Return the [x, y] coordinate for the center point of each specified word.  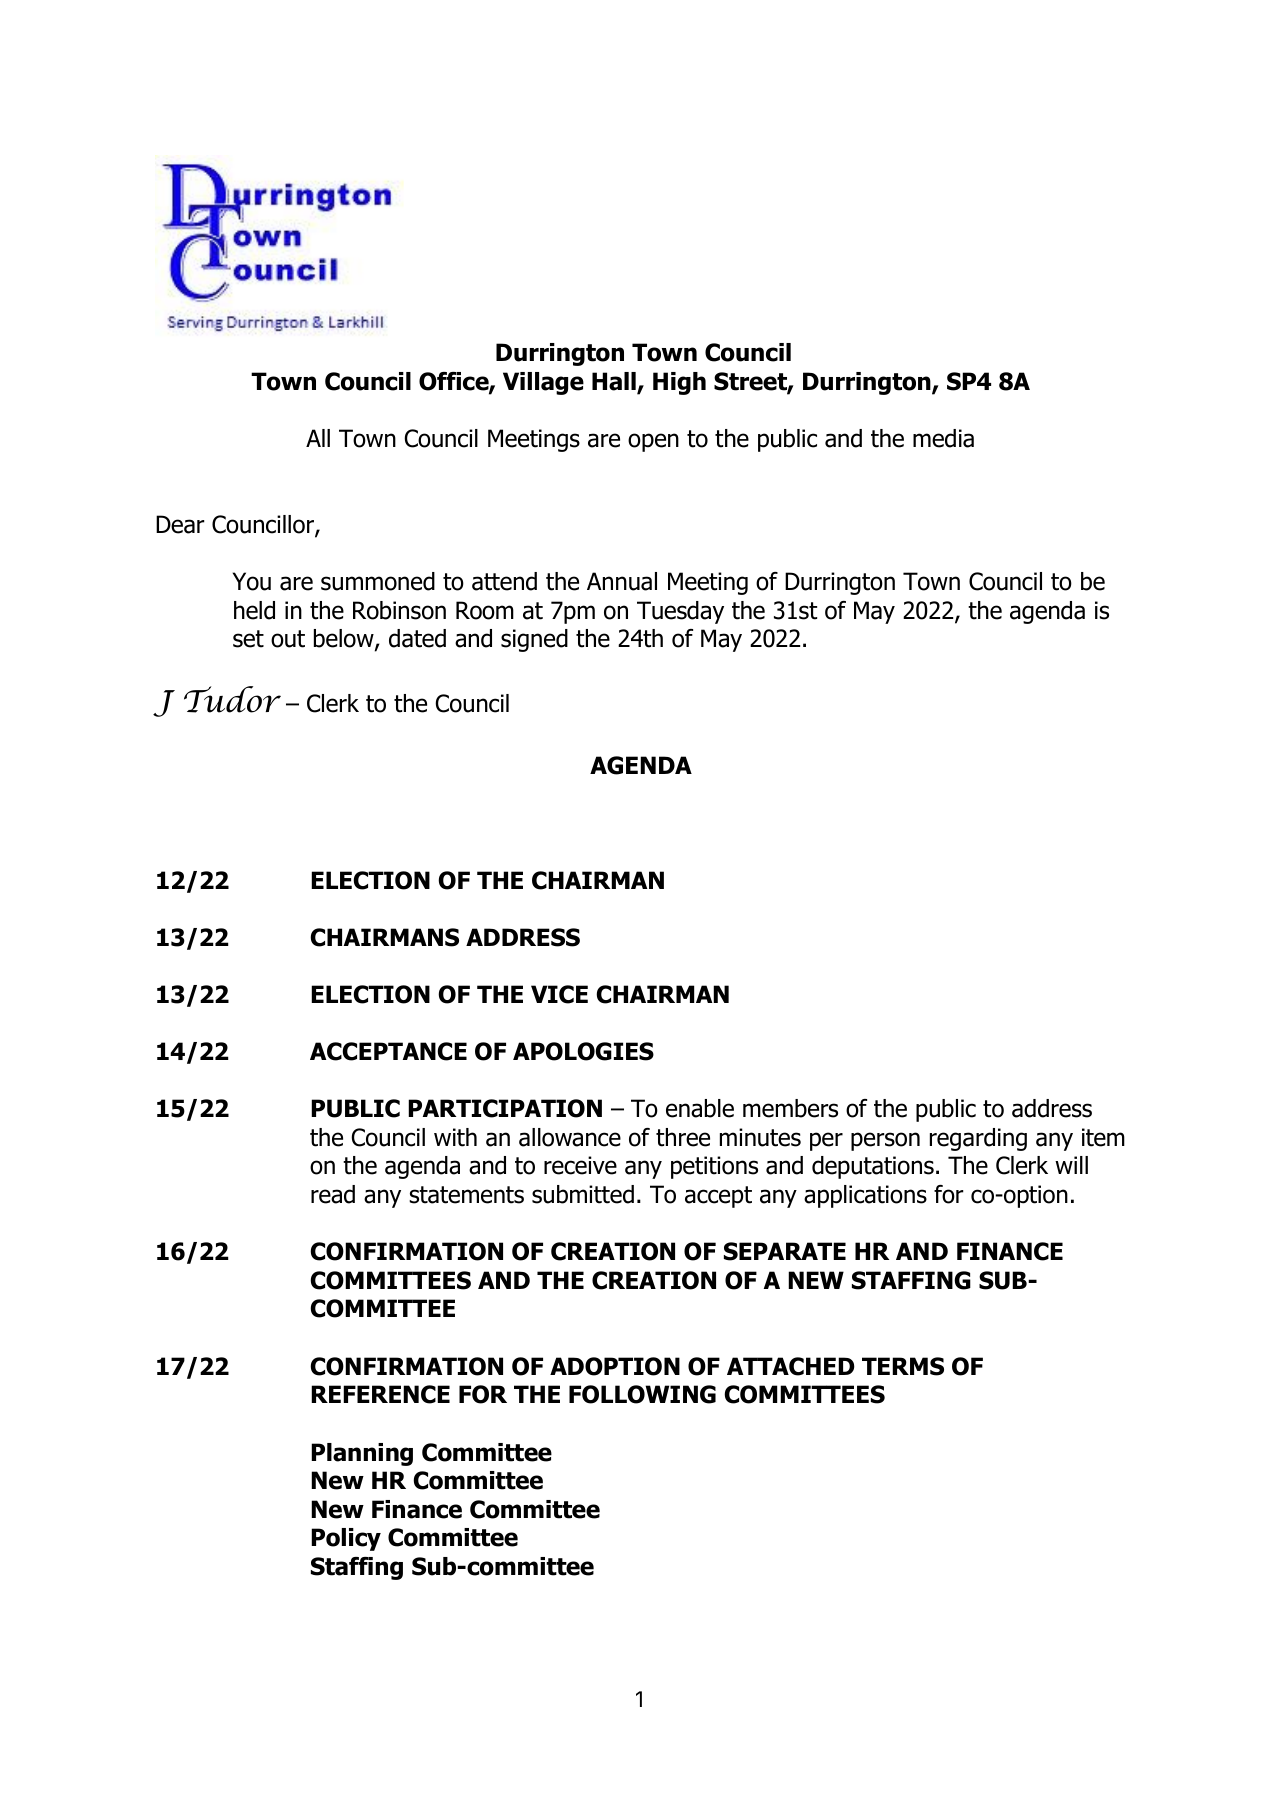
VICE [559, 994]
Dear [180, 524]
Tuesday [680, 612]
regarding [978, 1139]
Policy [346, 1539]
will [1071, 1165]
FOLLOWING [642, 1394]
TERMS [903, 1366]
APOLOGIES [583, 1051]
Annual [622, 581]
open [653, 442]
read [333, 1194]
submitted [583, 1194]
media [943, 438]
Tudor [232, 699]
